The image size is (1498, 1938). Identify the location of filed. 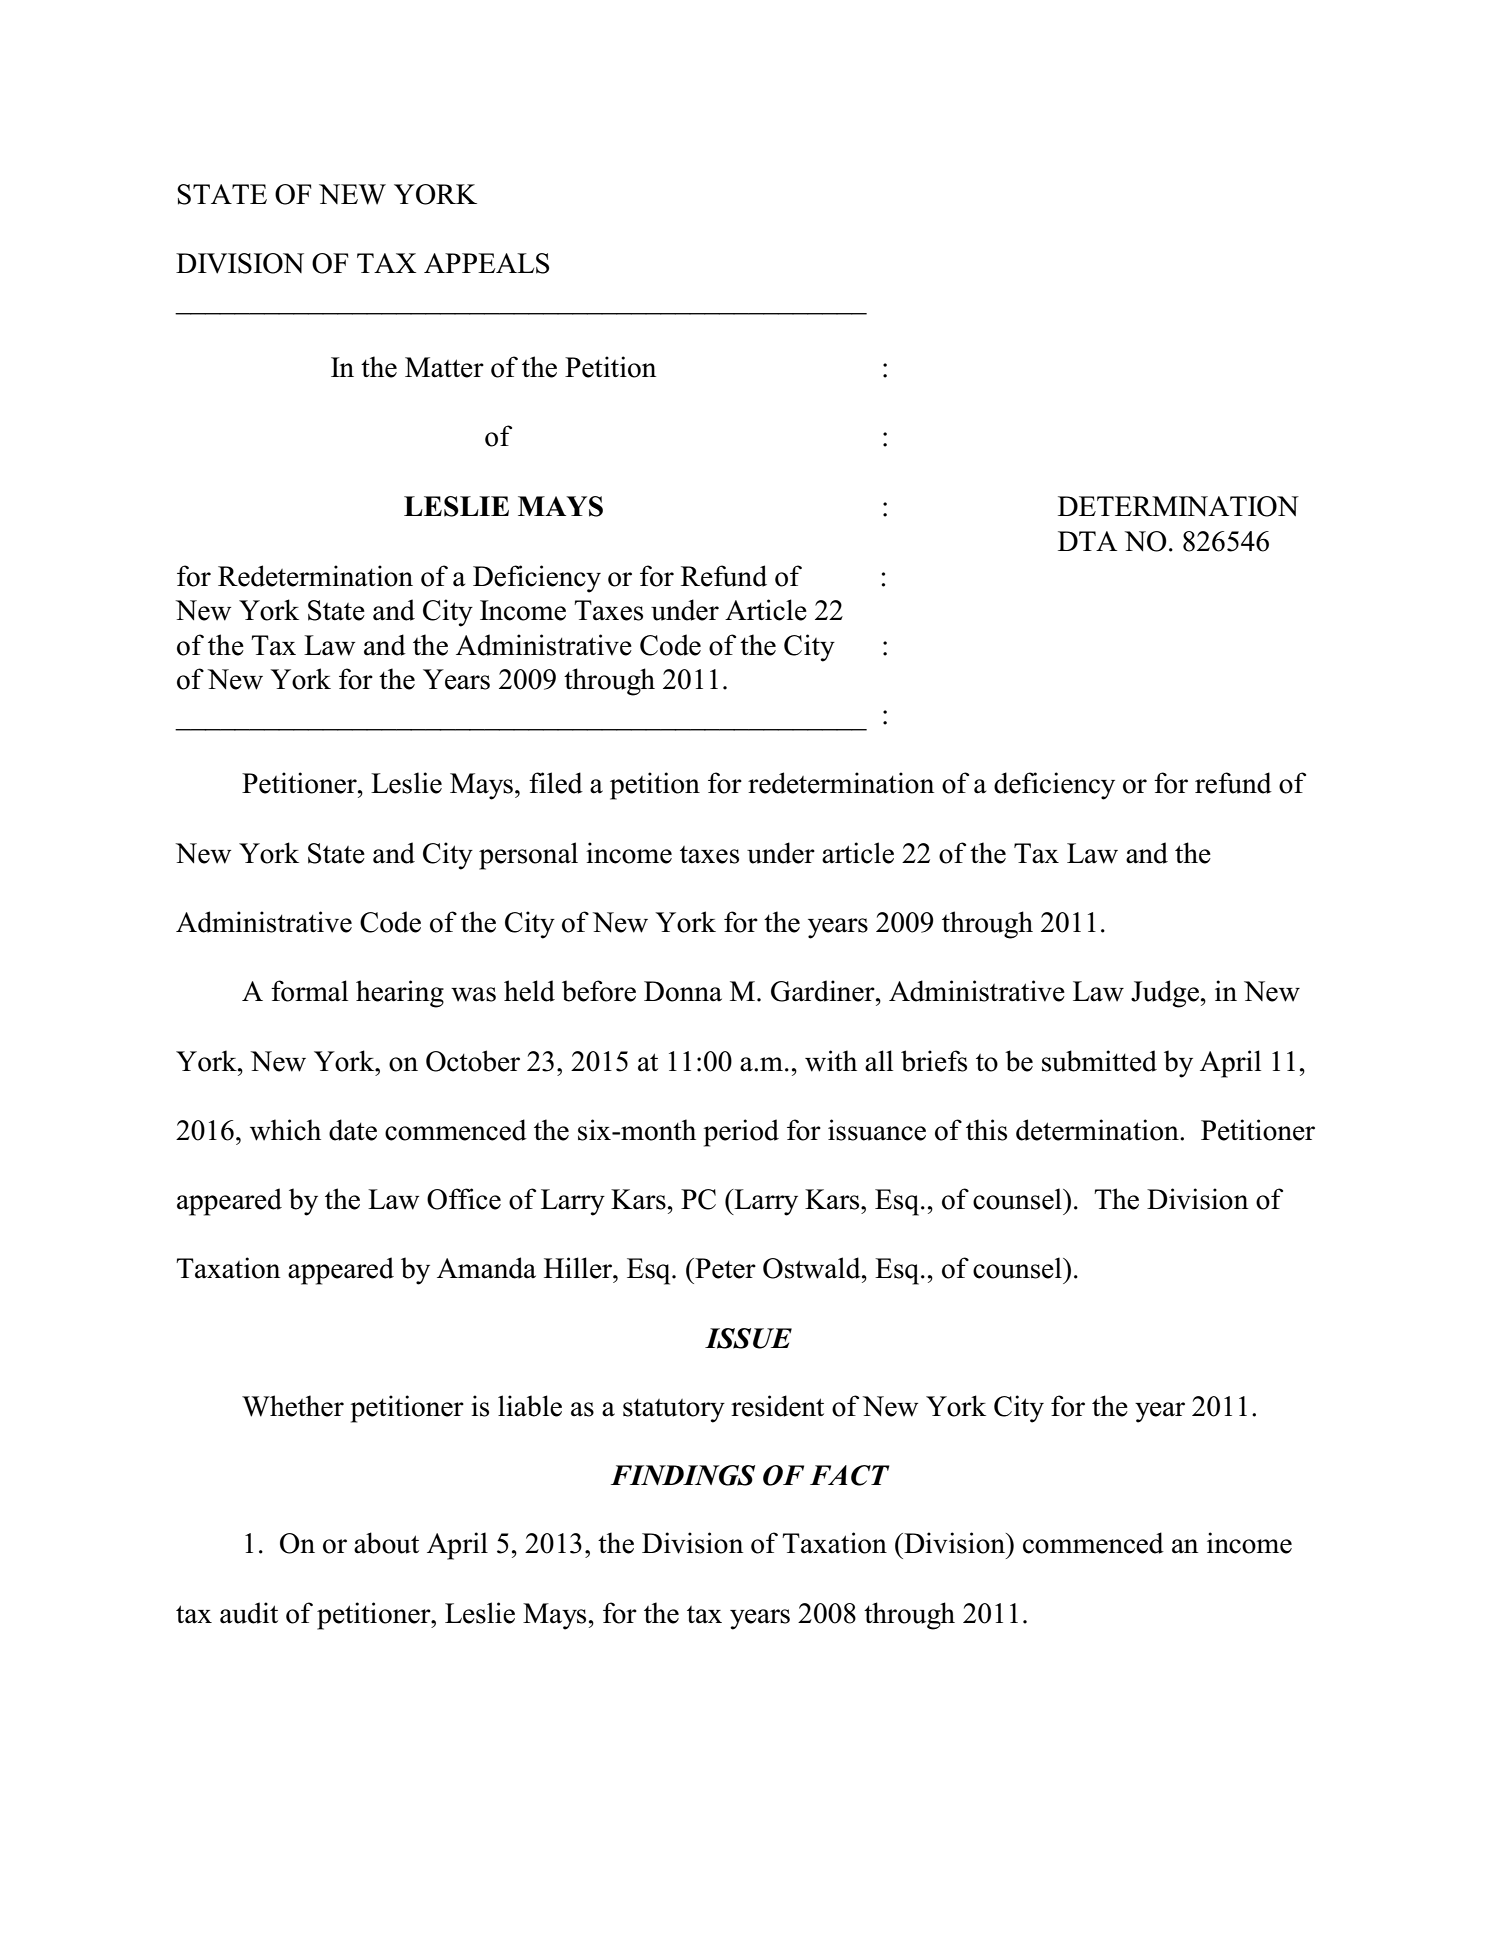
(556, 783).
